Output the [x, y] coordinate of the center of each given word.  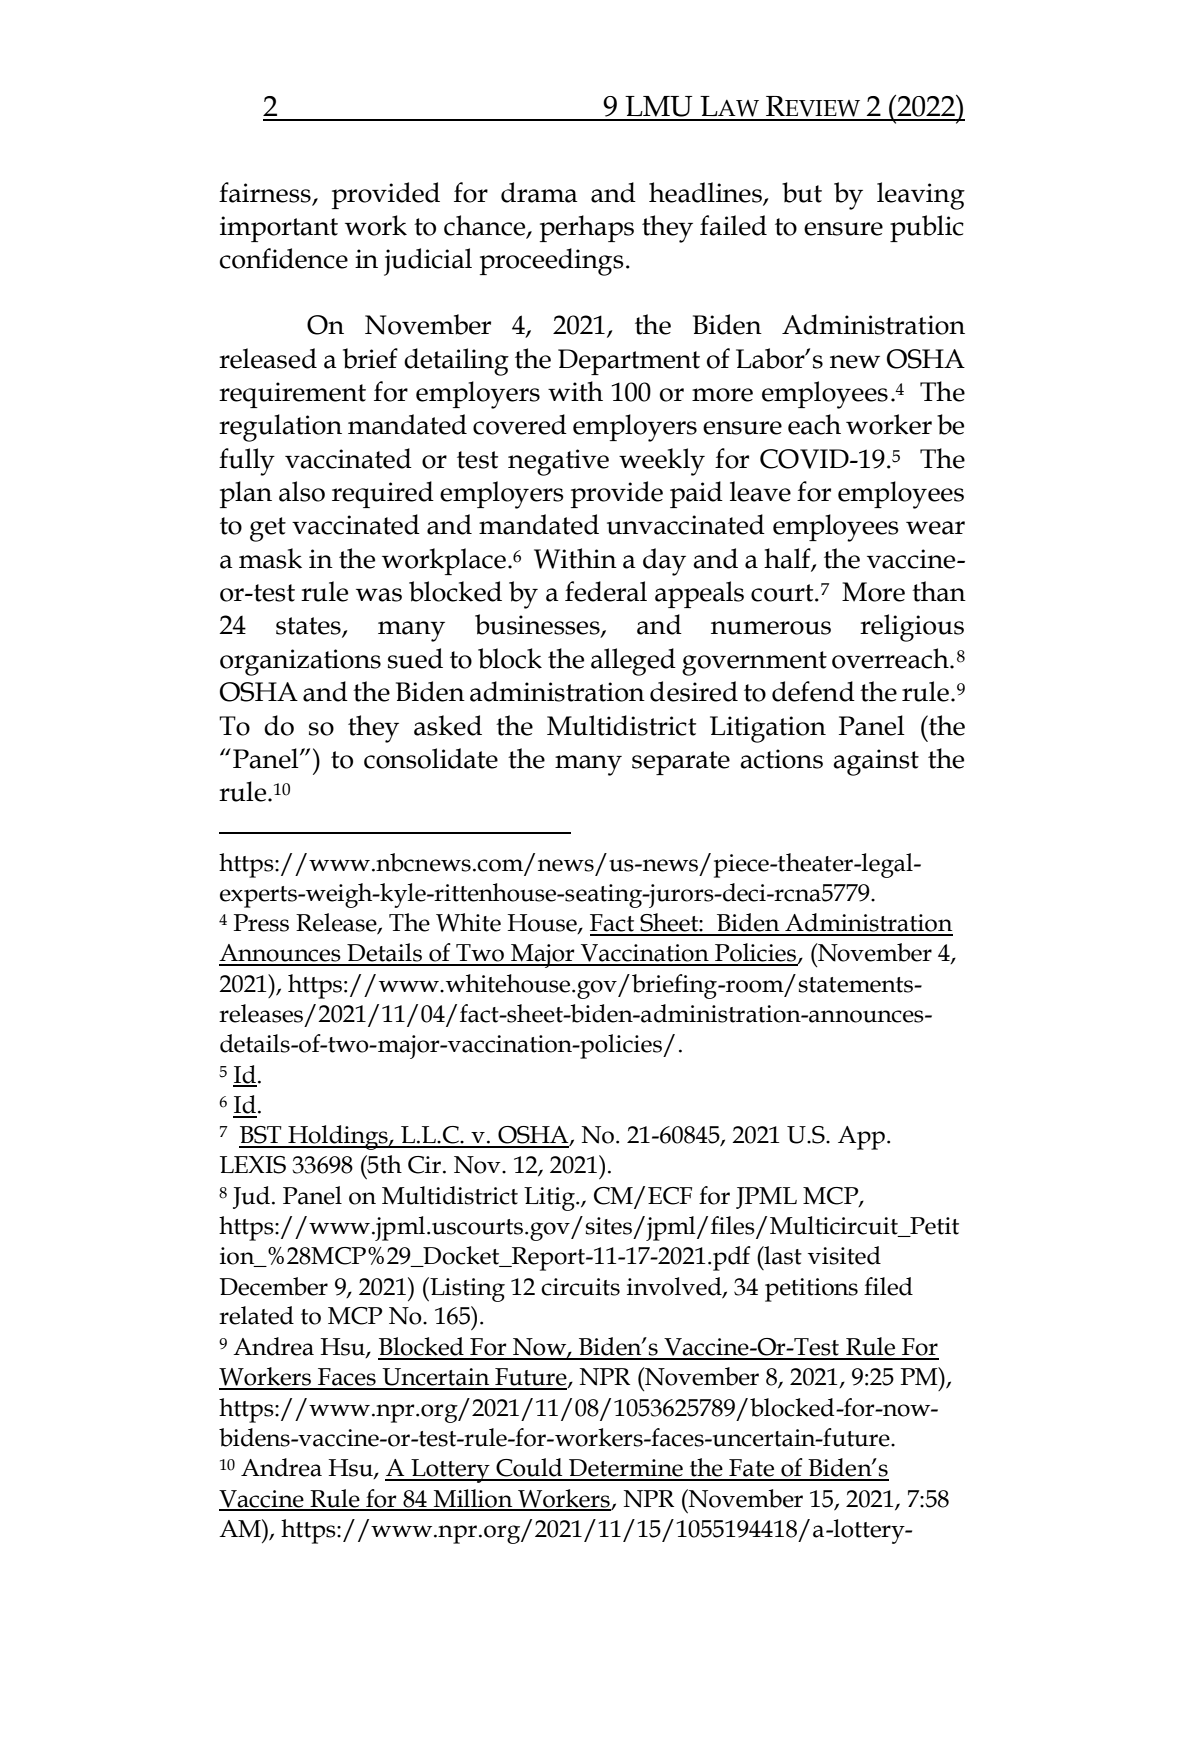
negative [558, 462]
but [802, 192]
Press [261, 923]
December [274, 1286]
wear [935, 528]
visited [844, 1255]
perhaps [587, 228]
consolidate [431, 758]
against [876, 762]
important [279, 229]
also [302, 491]
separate [681, 763]
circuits [580, 1287]
